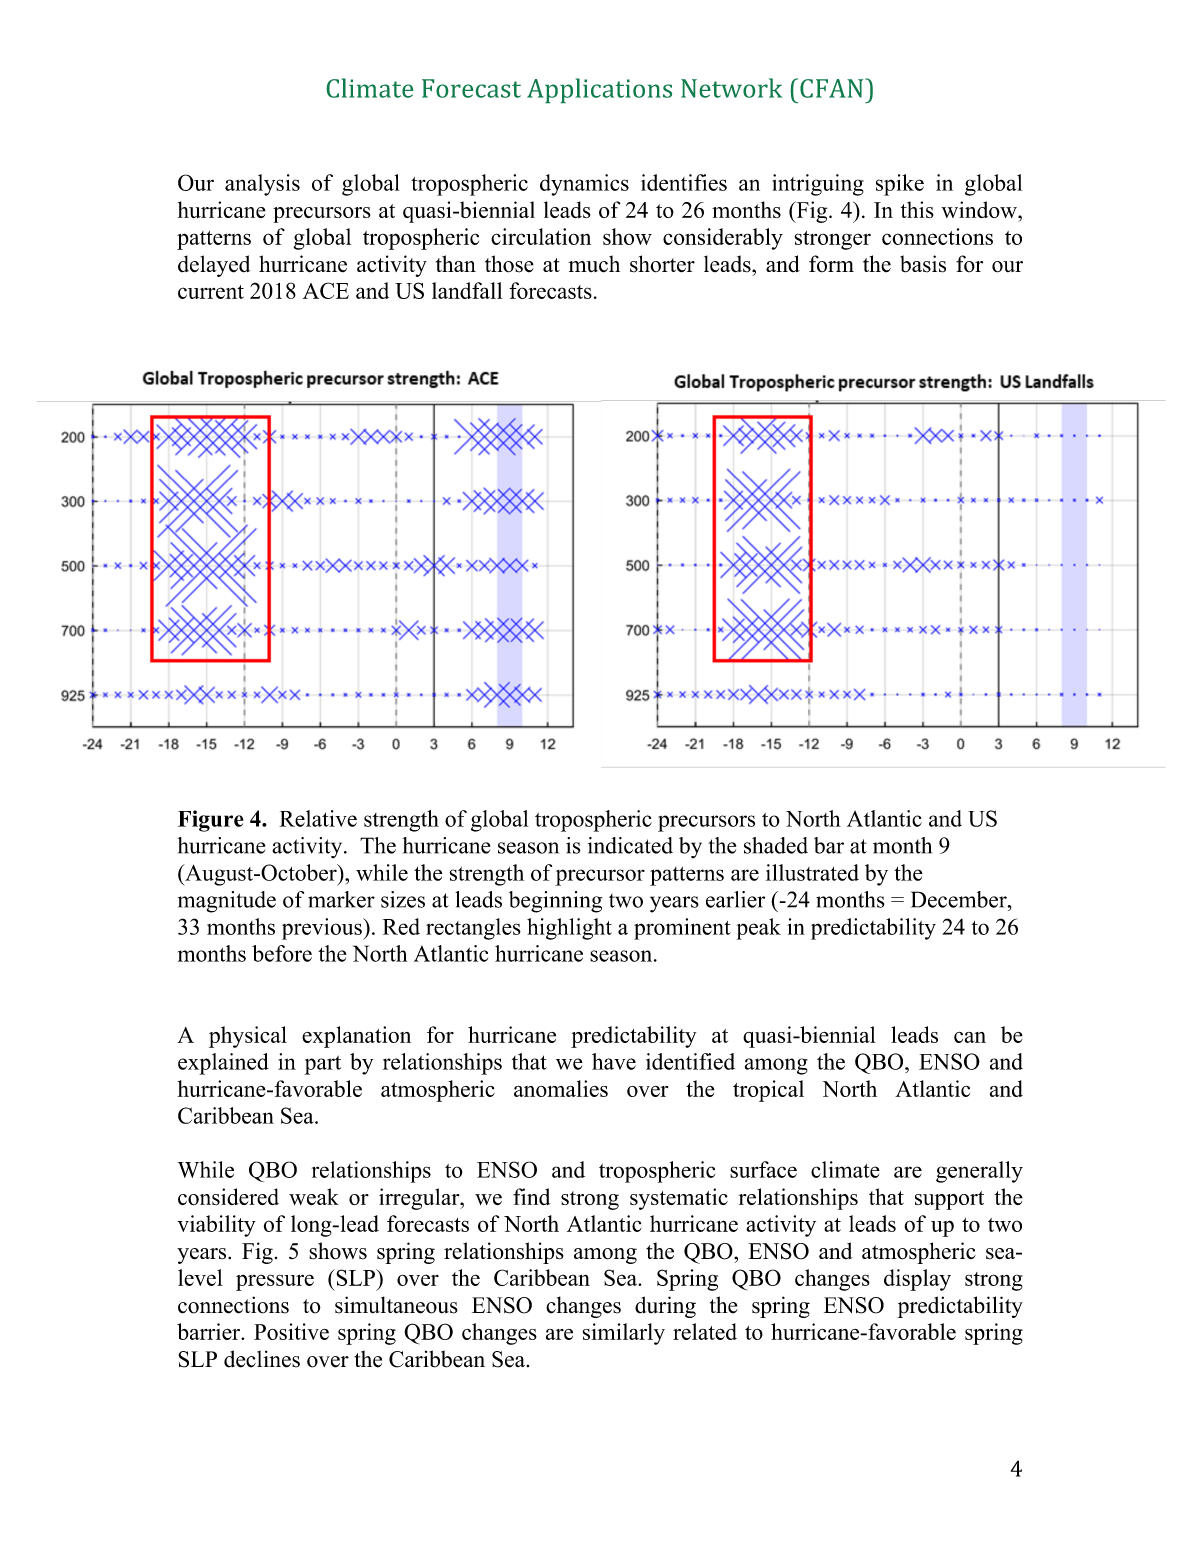 This image has width=1198, height=1551. Describe the element at coordinates (917, 1280) in the image. I see `display` at that location.
